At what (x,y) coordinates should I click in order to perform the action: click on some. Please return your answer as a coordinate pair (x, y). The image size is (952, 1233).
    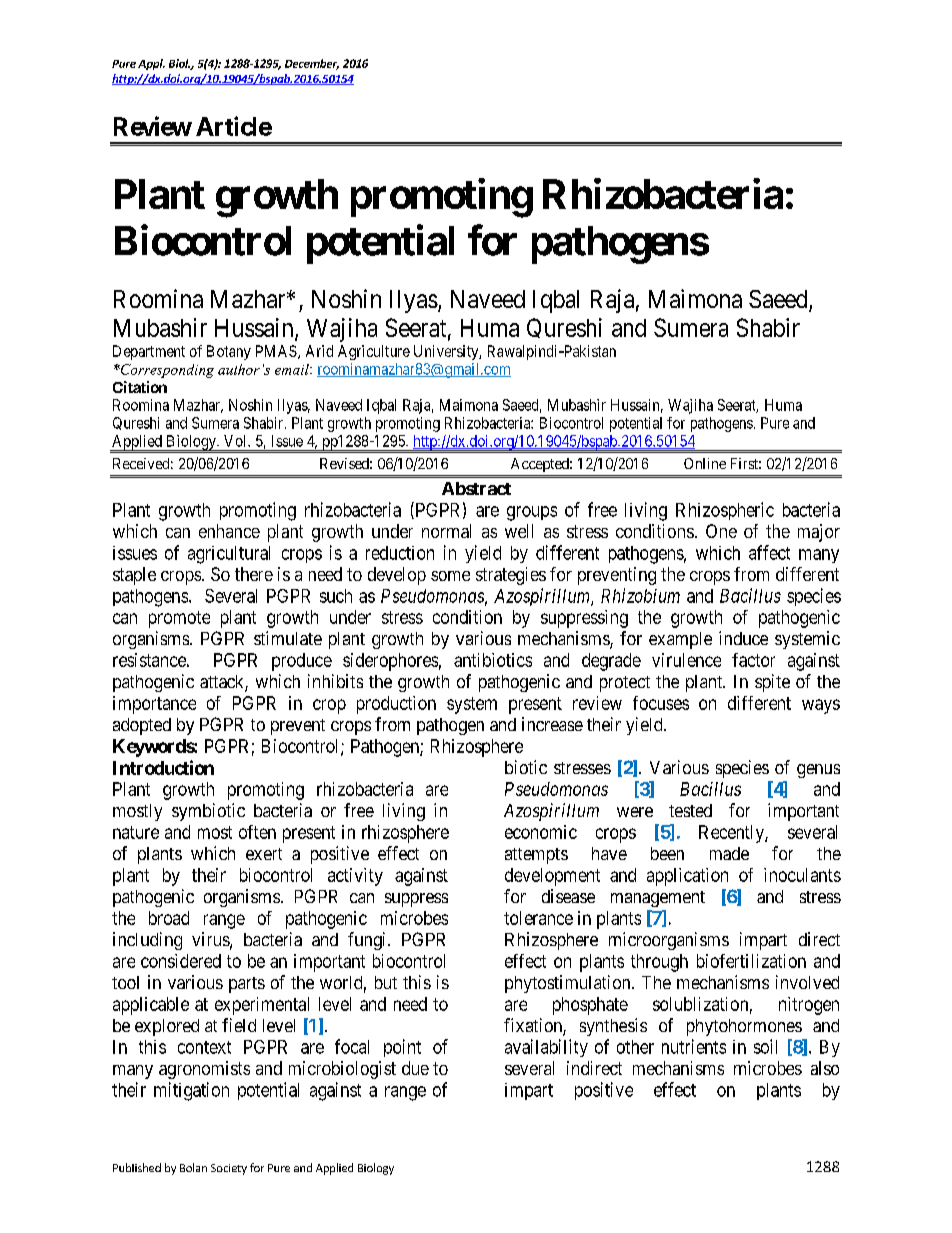
    Looking at the image, I should click on (450, 576).
